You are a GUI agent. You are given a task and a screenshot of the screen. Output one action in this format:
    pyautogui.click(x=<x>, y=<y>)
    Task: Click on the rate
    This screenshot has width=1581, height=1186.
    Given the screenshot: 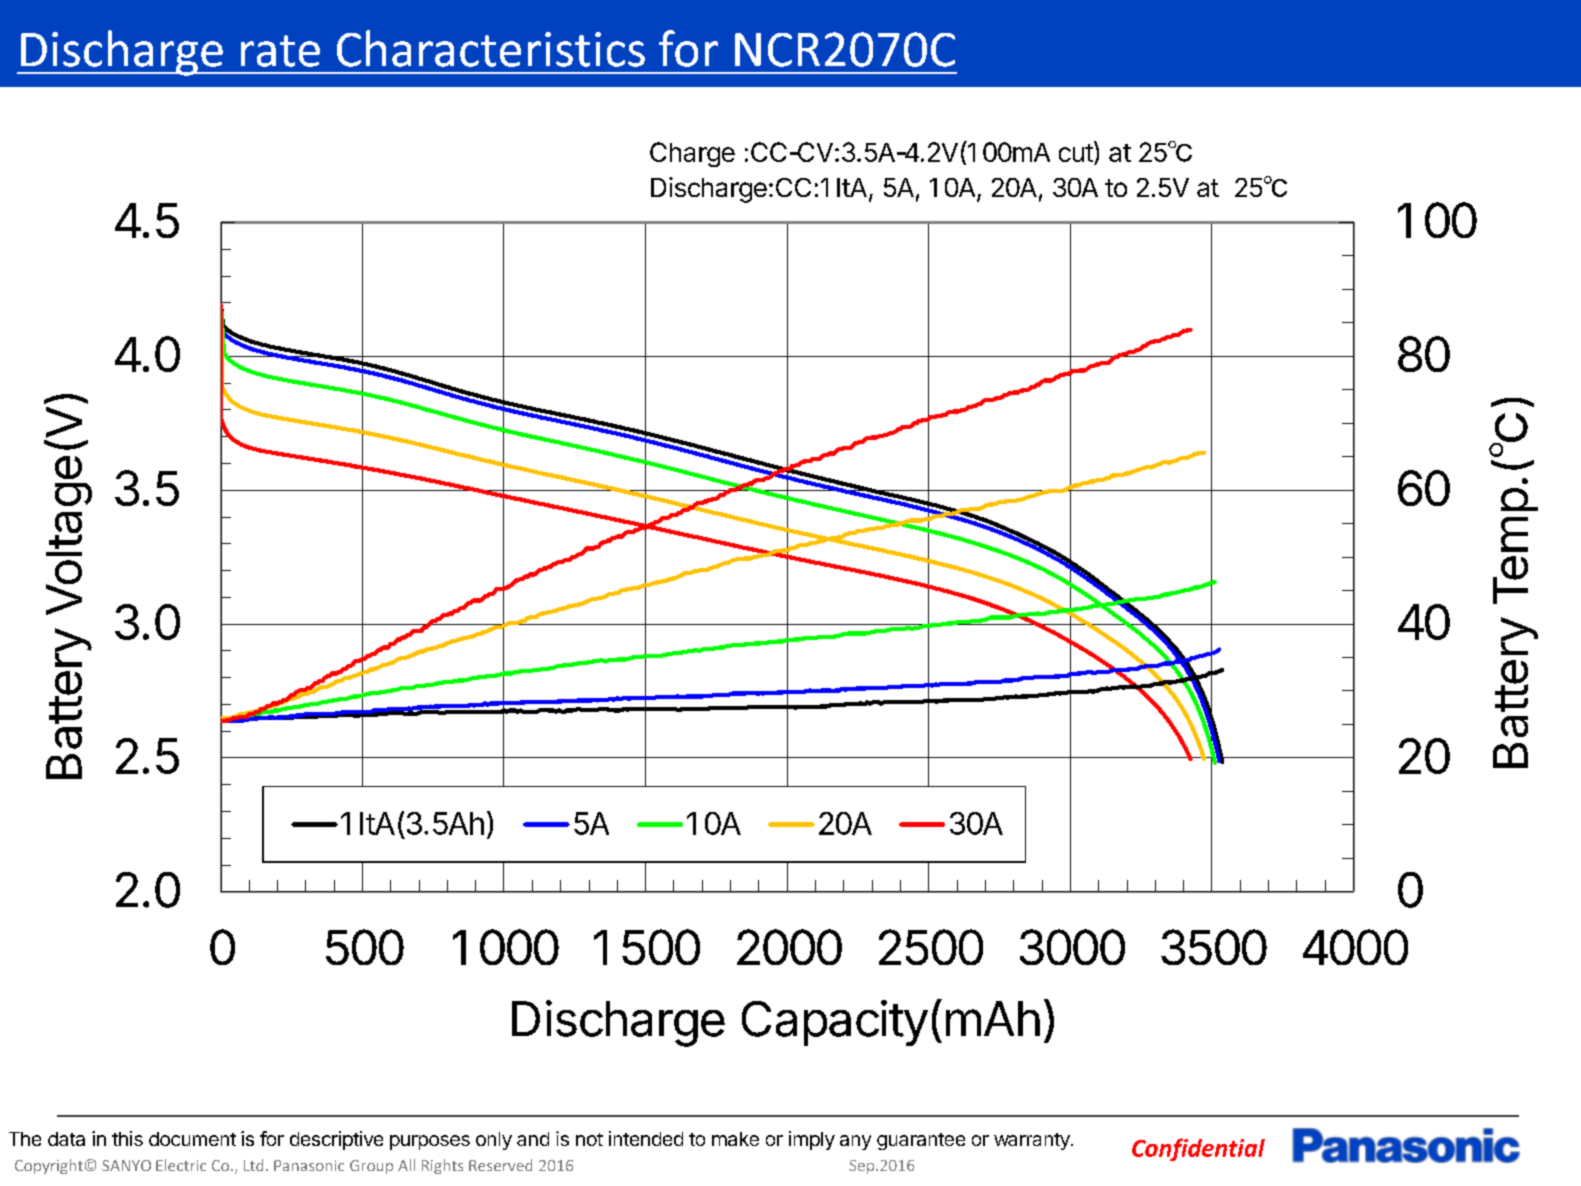 What is the action you would take?
    pyautogui.click(x=280, y=51)
